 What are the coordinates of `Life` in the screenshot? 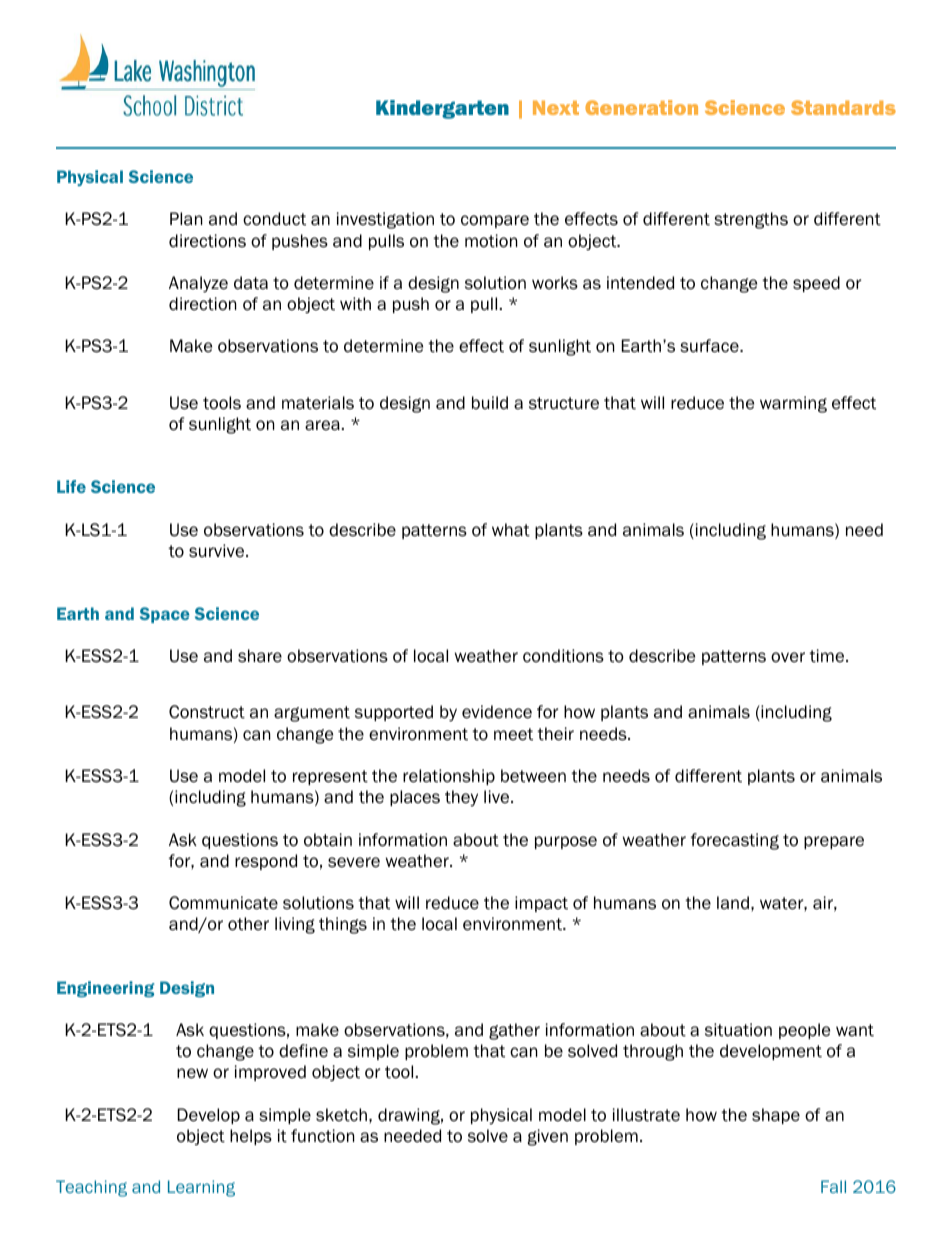 It's located at (71, 486).
